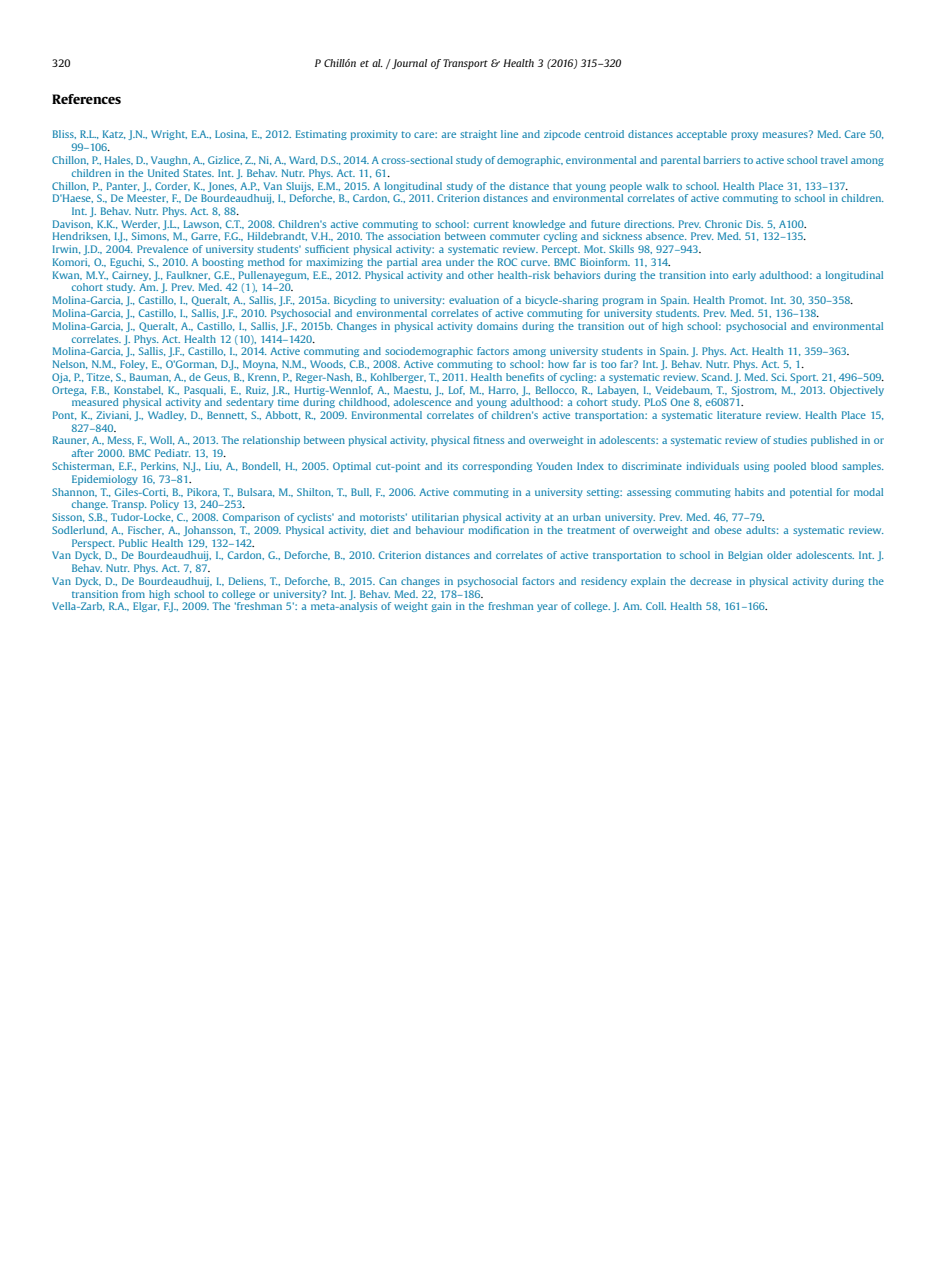  Describe the element at coordinates (133, 365) in the screenshot. I see `Foley` at that location.
